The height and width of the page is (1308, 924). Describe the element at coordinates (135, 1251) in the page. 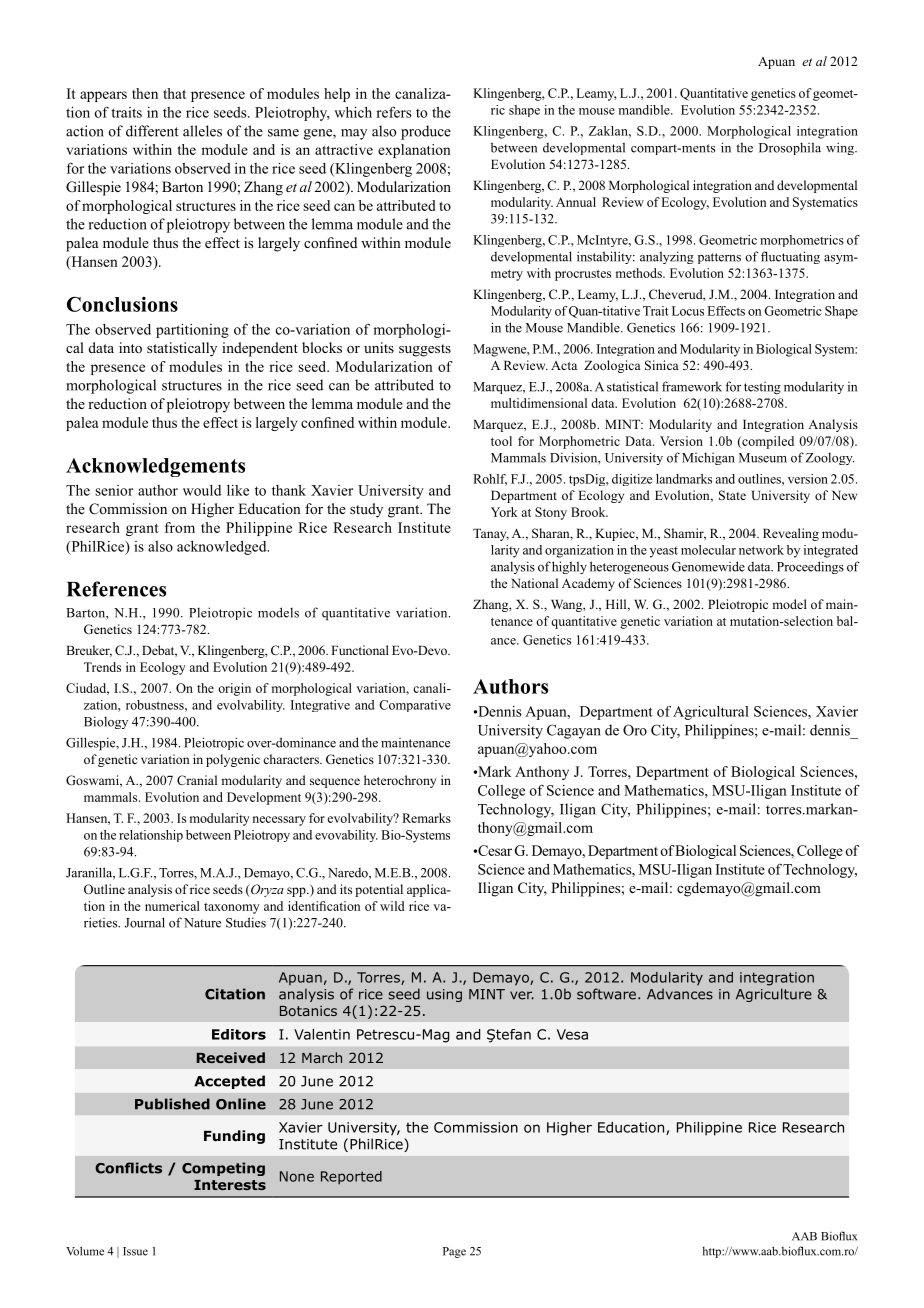

I see `Issue` at that location.
